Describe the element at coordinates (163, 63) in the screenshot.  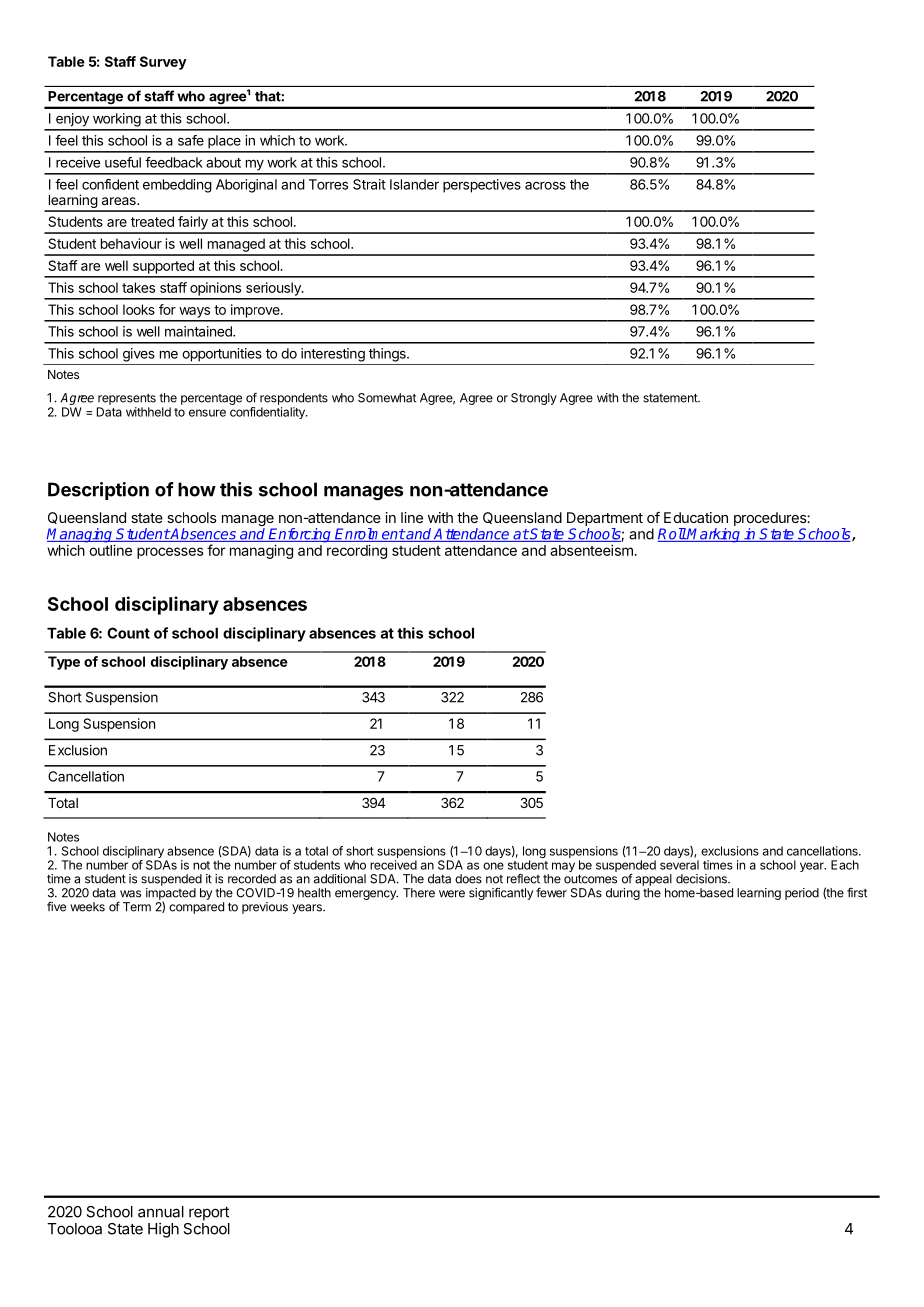
I see `Survey` at that location.
